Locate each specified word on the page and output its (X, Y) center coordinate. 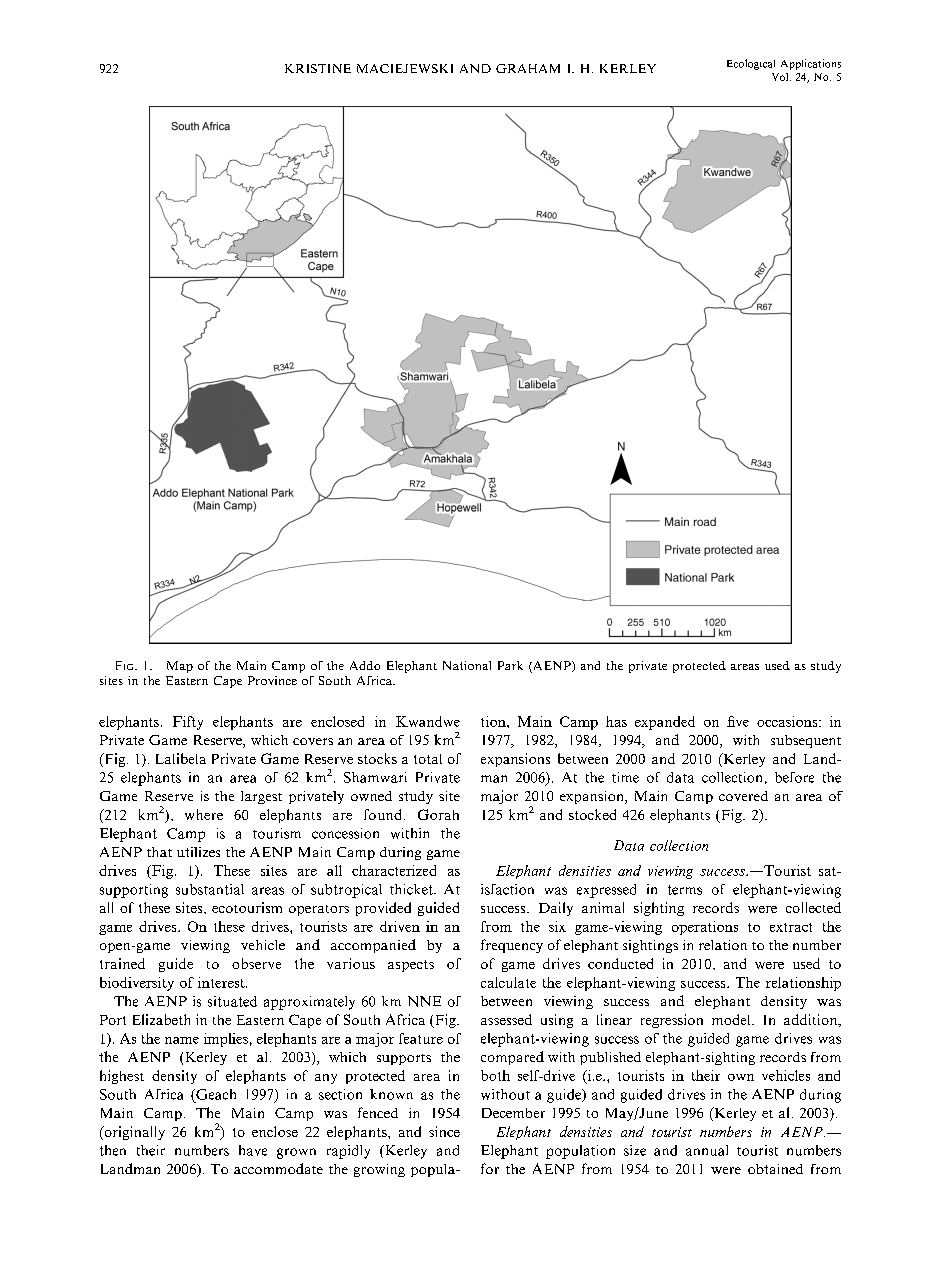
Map (180, 667)
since (444, 1131)
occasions (788, 721)
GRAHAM (528, 68)
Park (510, 665)
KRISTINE (318, 68)
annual (707, 1150)
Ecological (751, 64)
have (253, 1150)
